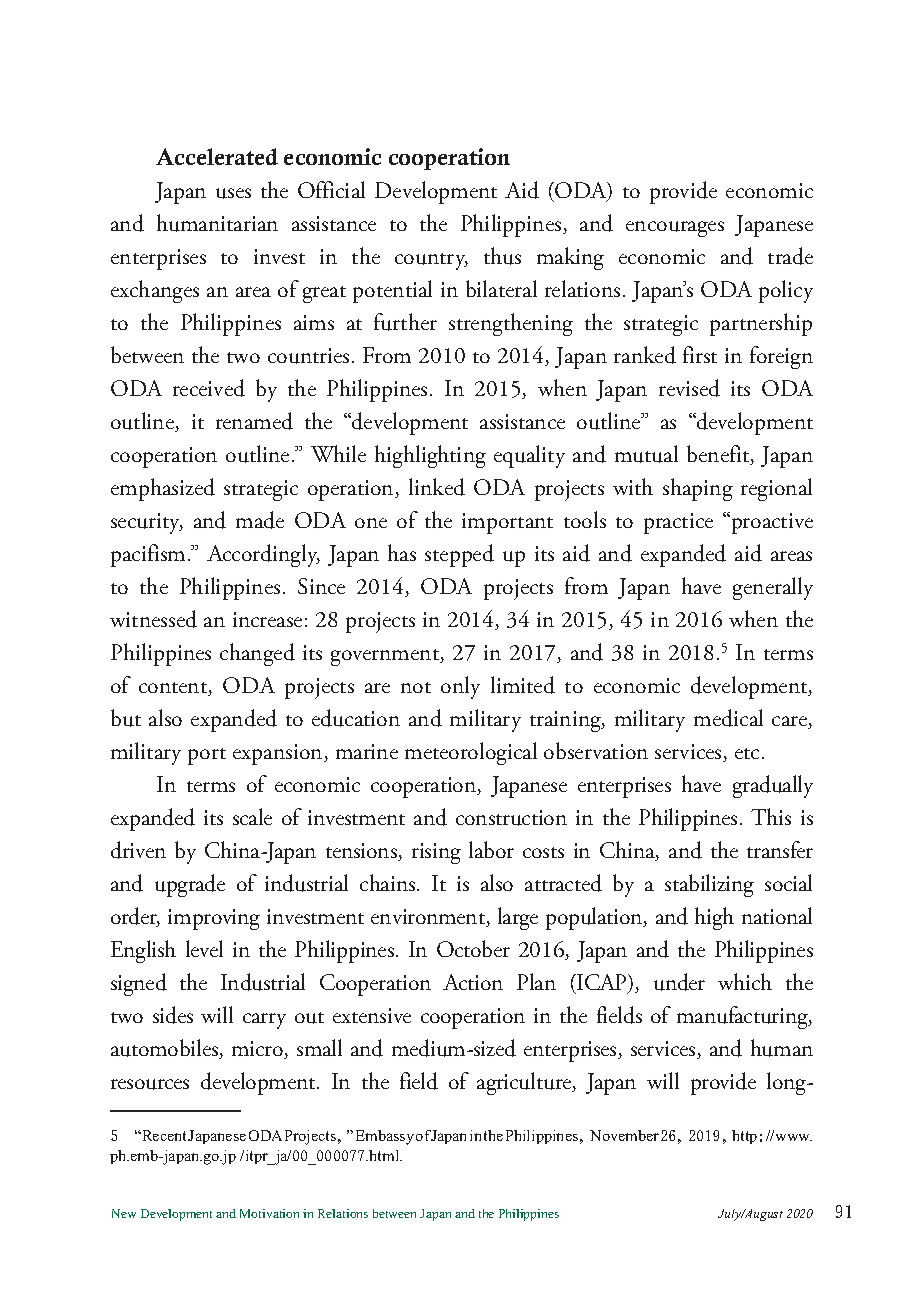 This image has width=924, height=1310. What do you see at coordinates (675, 229) in the image?
I see `encourages` at bounding box center [675, 229].
